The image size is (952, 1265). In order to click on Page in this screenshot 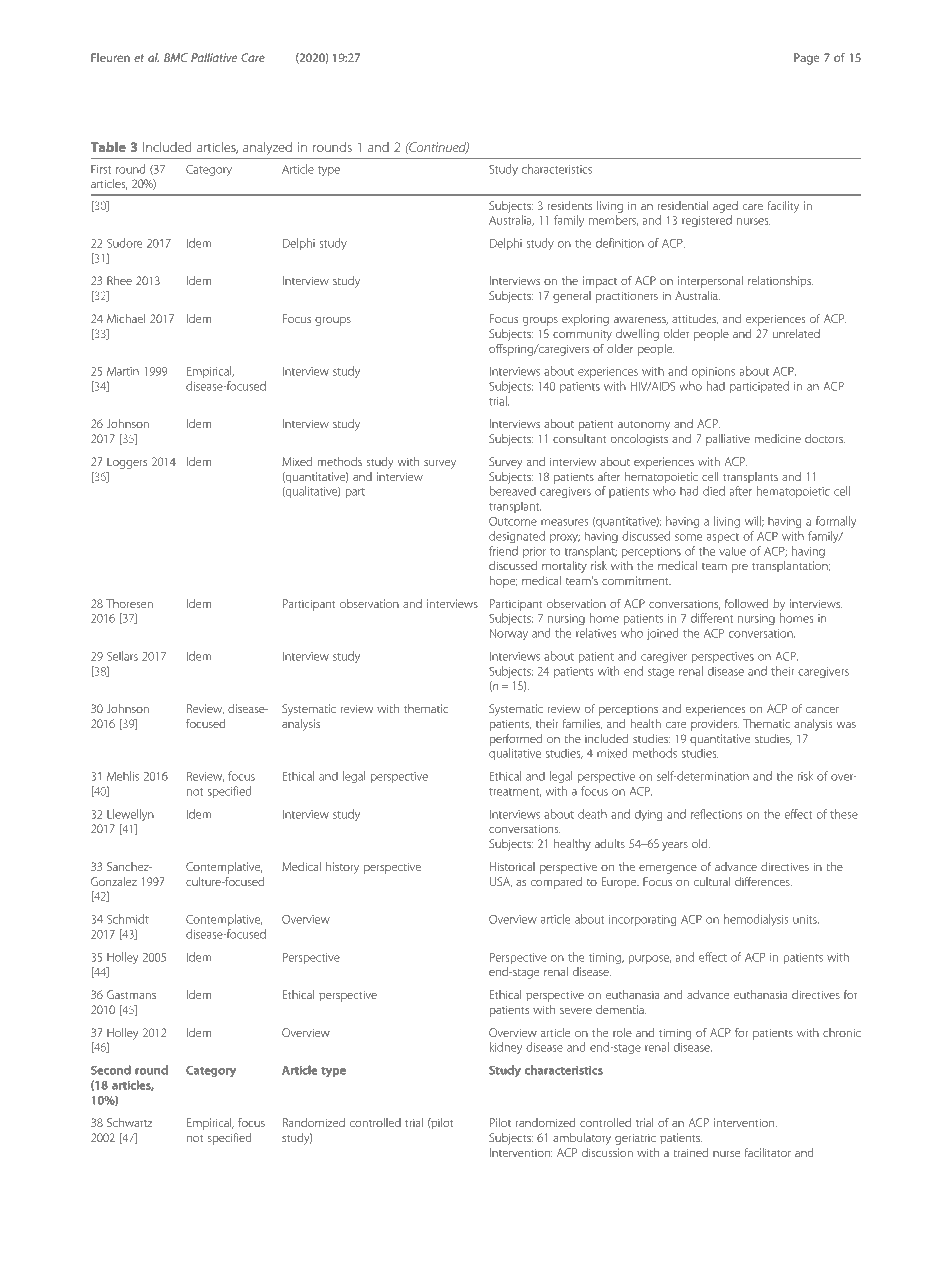, I will do `click(806, 59)`.
